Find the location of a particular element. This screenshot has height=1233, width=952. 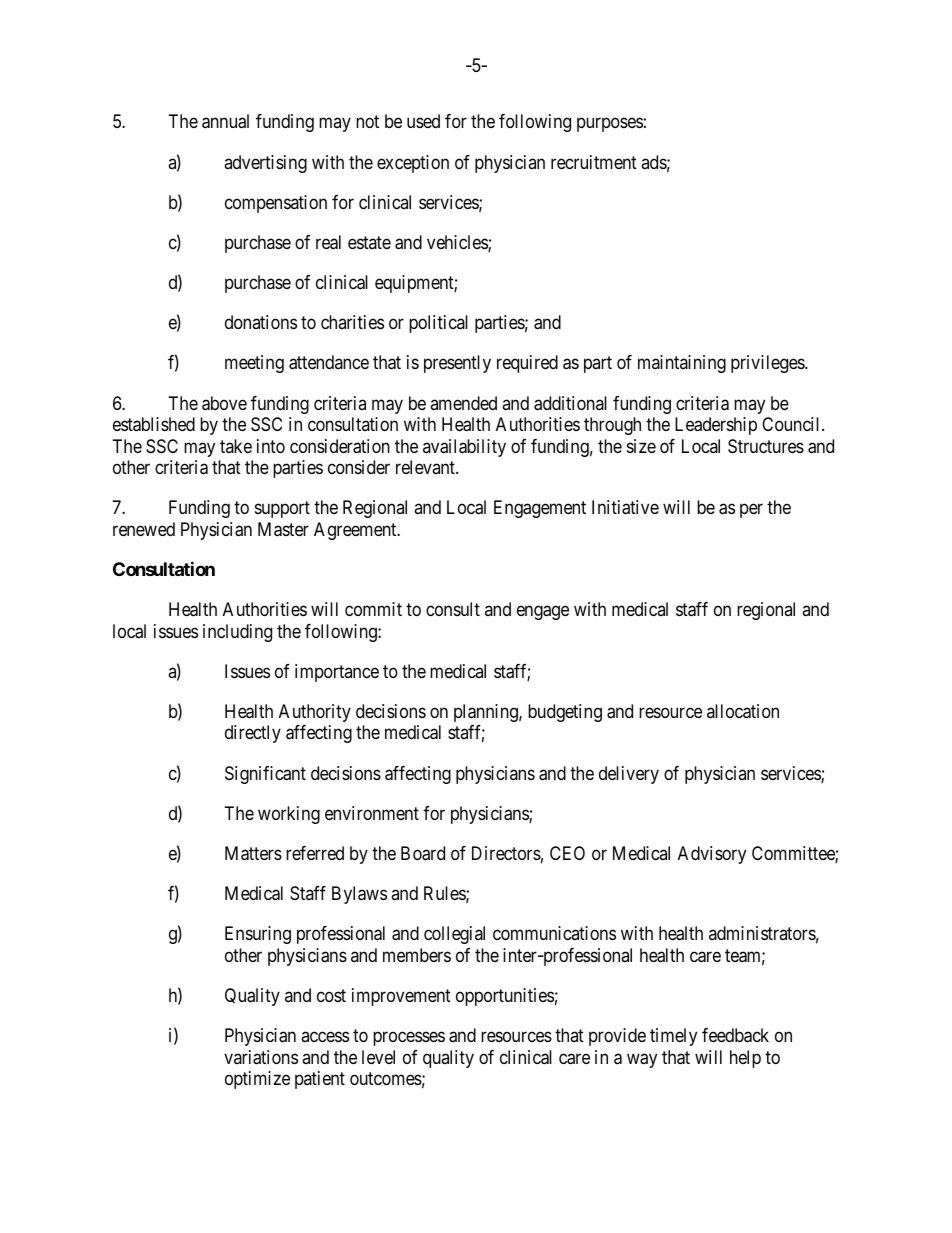

Matters is located at coordinates (253, 853).
